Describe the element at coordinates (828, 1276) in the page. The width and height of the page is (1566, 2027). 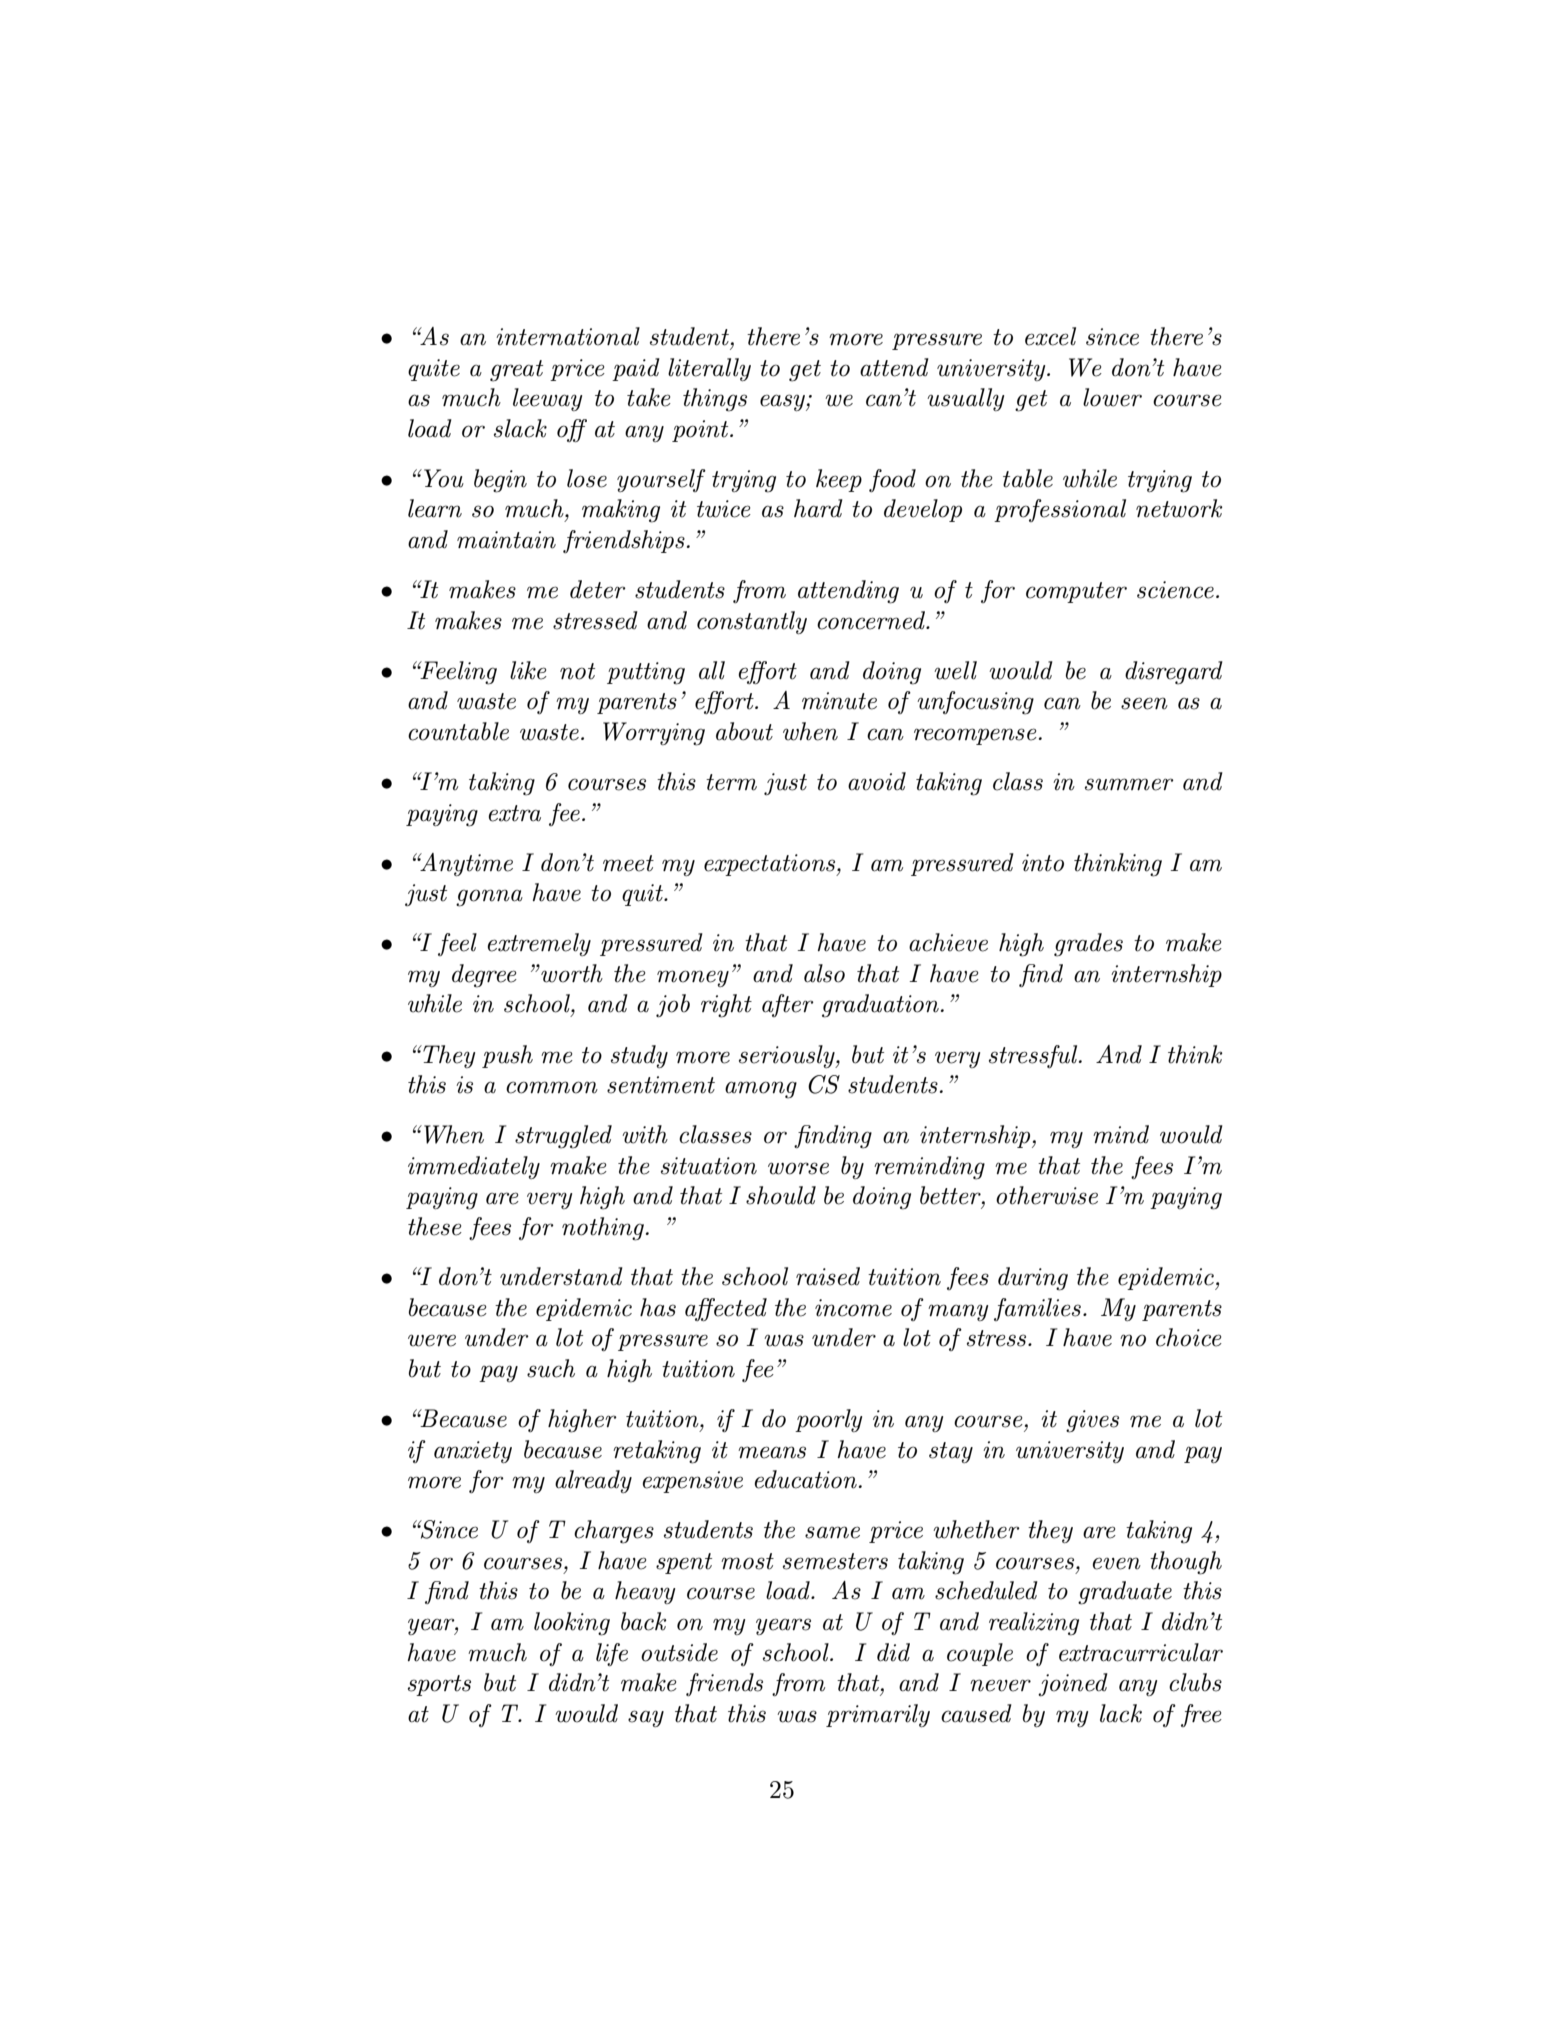
I see `raised` at that location.
